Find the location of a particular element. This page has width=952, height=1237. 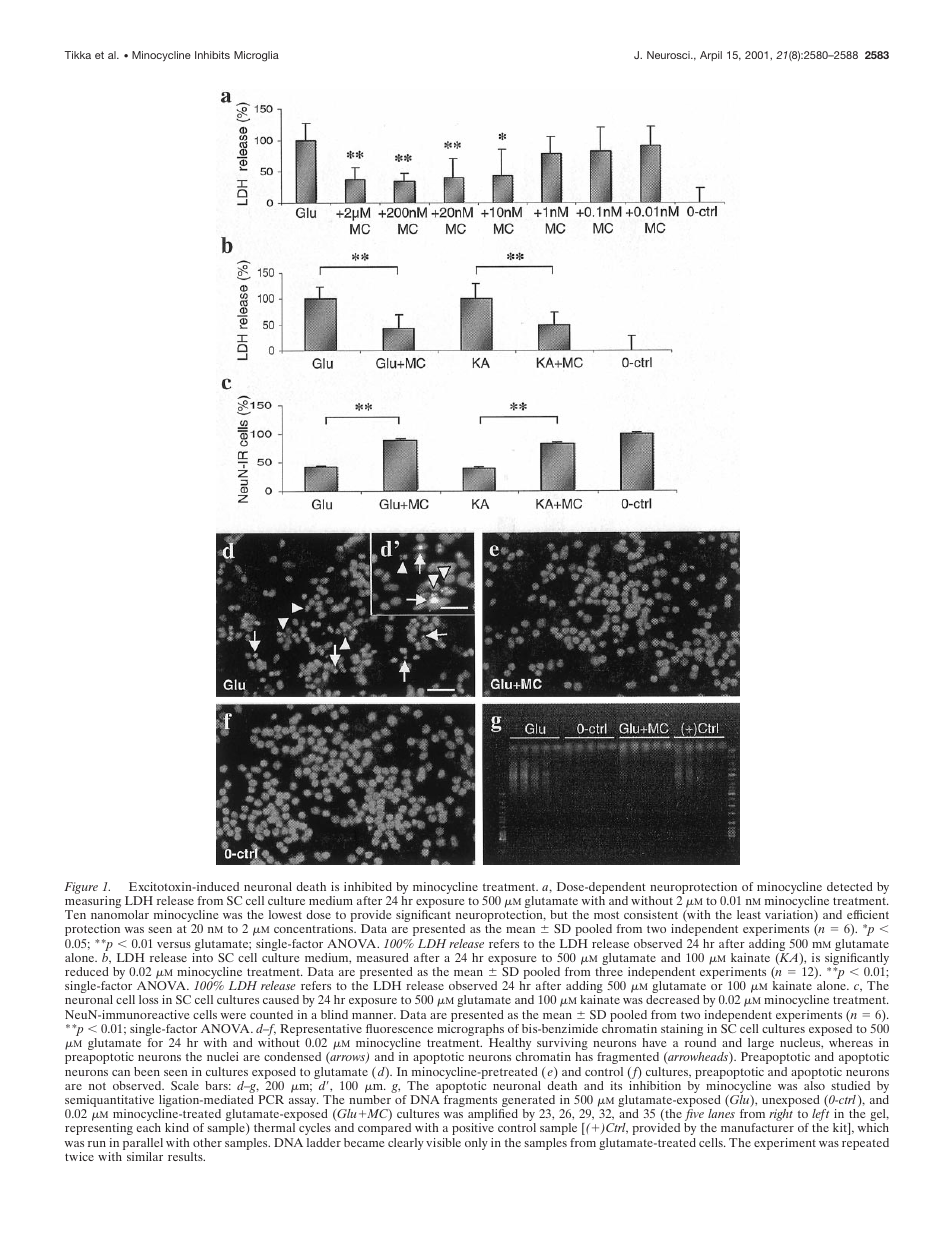

Inhibits is located at coordinates (212, 55).
